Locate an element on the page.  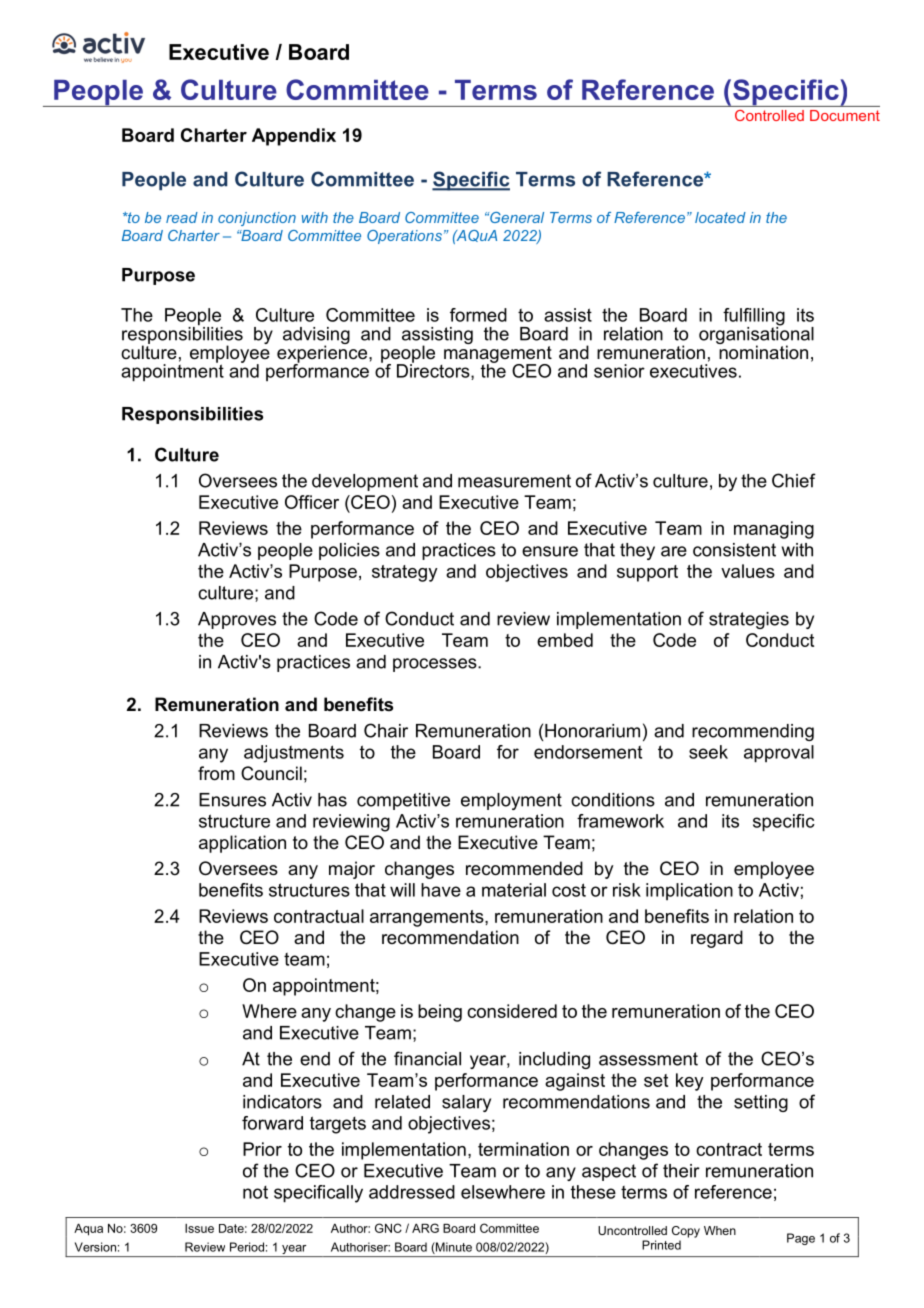
being is located at coordinates (440, 1013).
